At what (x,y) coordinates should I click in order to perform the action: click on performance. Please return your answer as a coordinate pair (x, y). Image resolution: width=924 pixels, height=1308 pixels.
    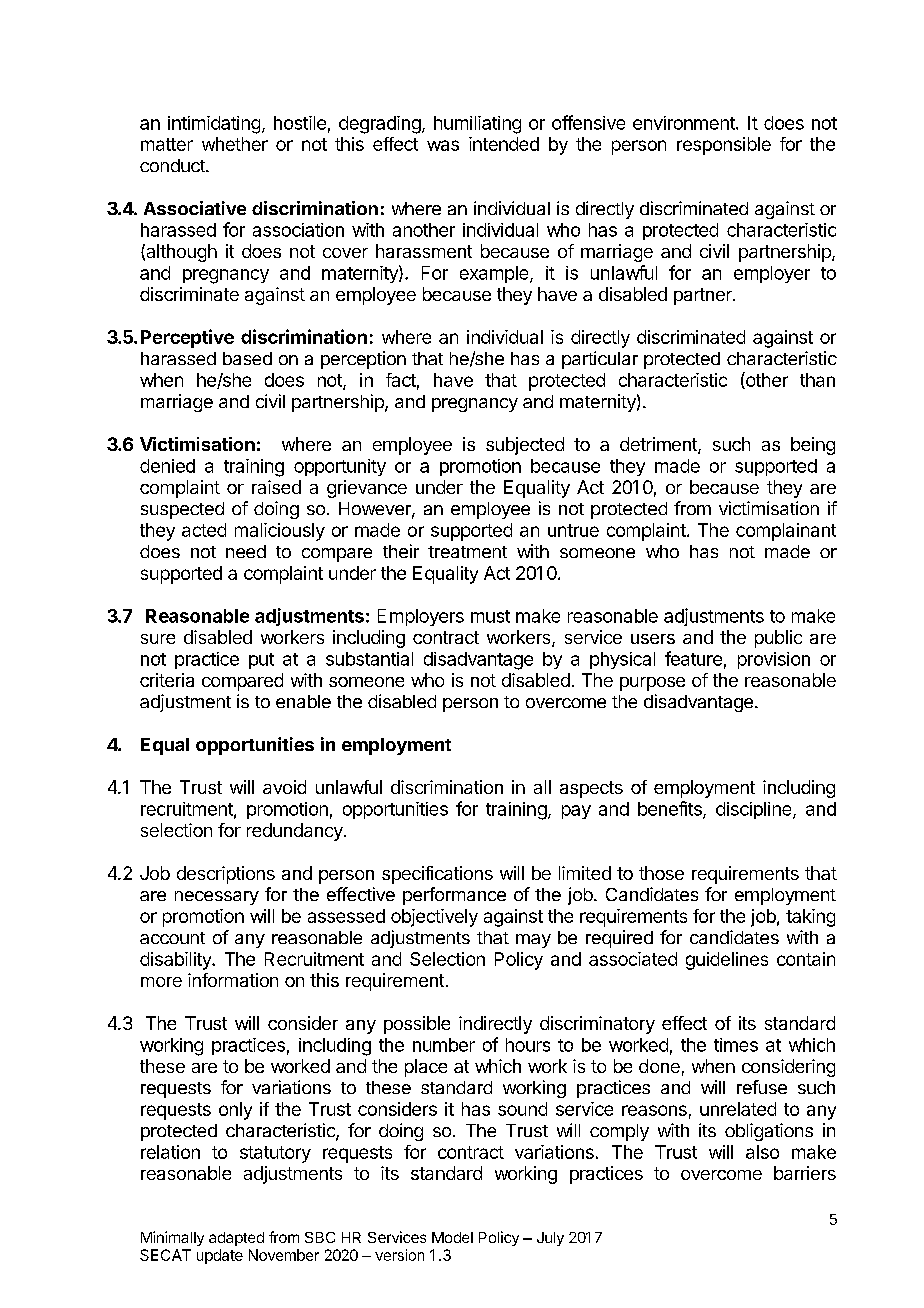
    Looking at the image, I should click on (454, 896).
